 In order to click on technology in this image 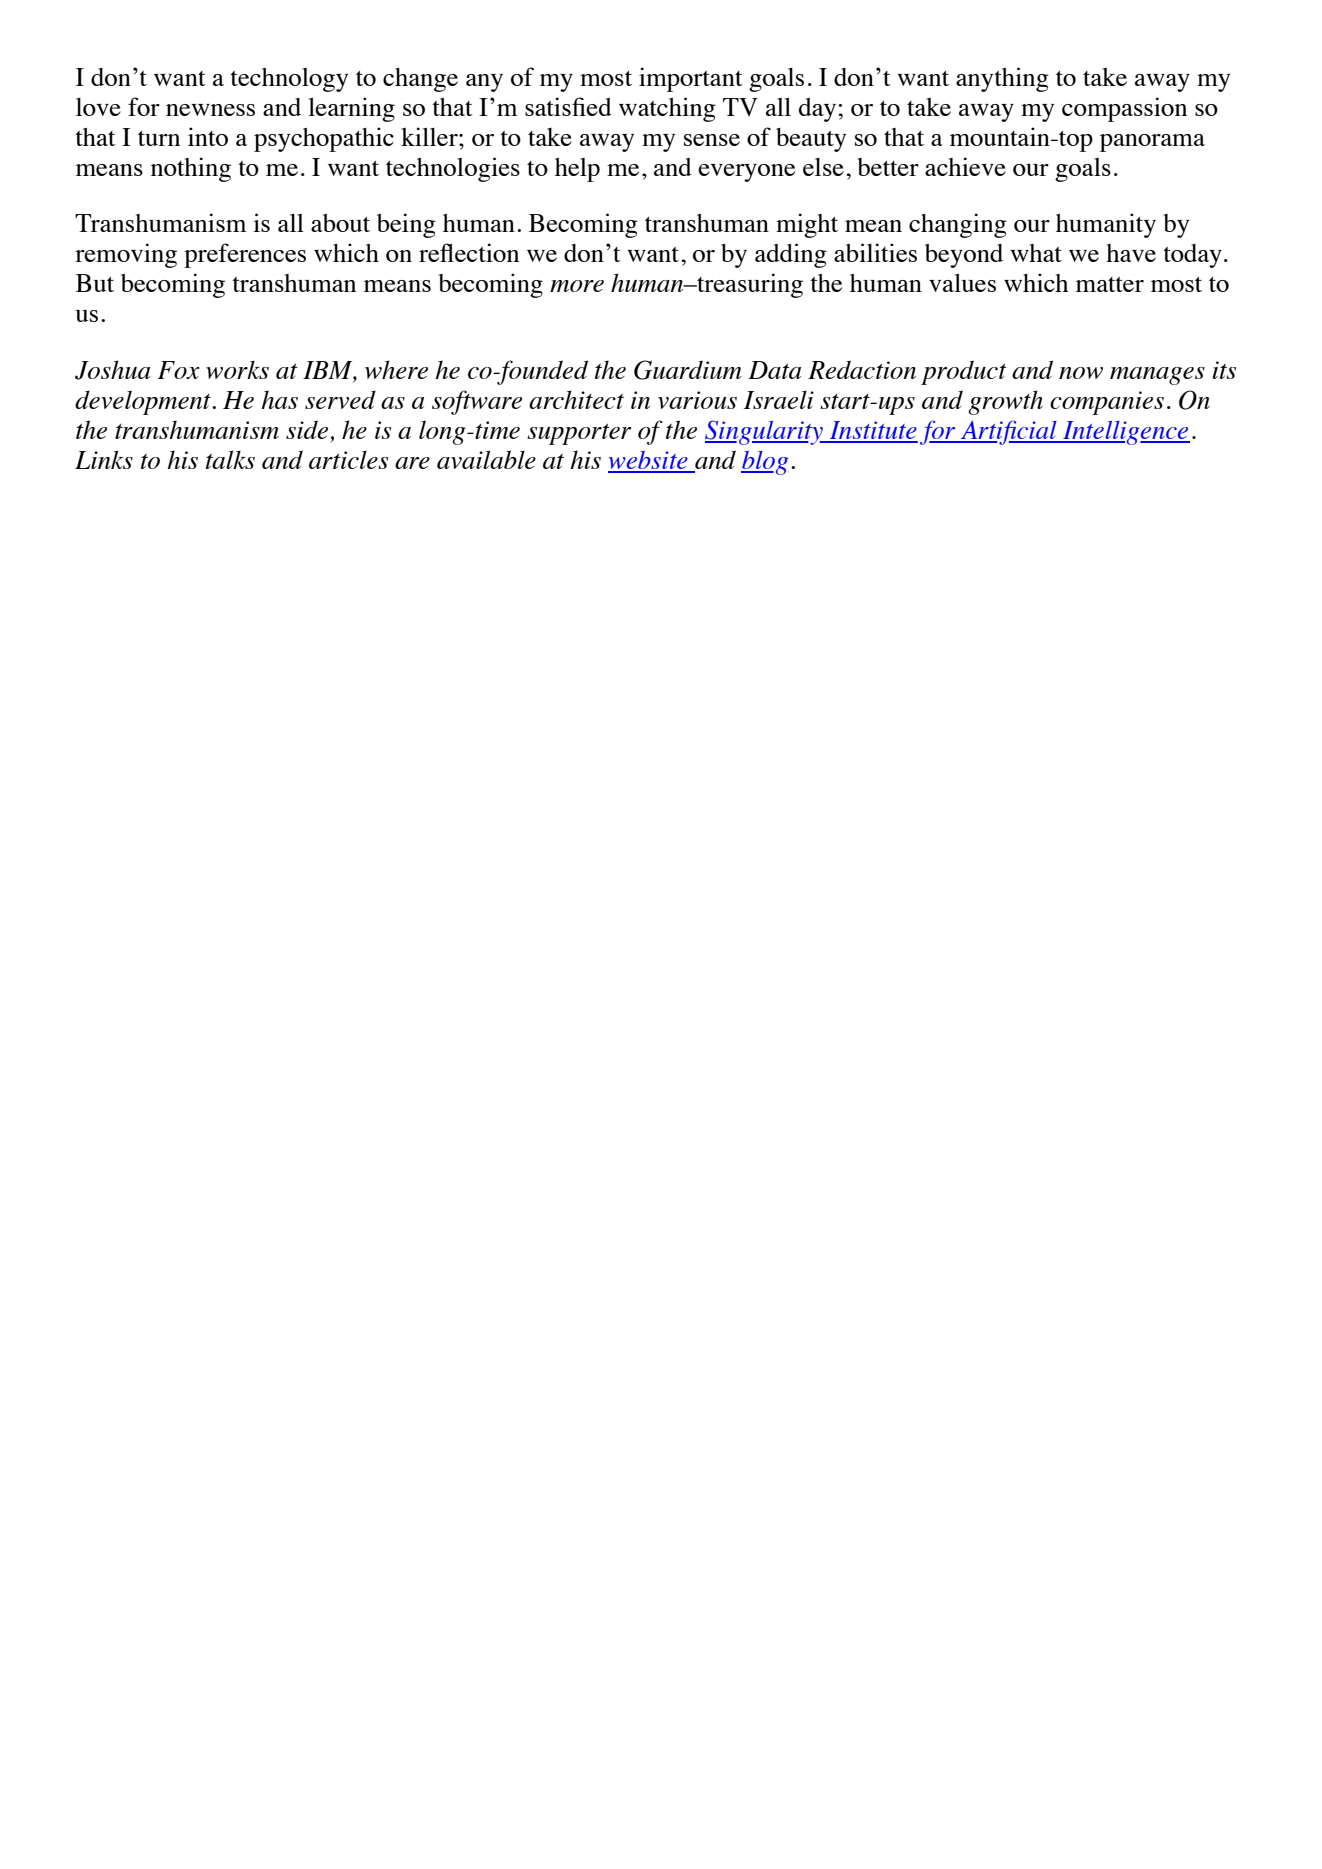, I will do `click(289, 80)`.
